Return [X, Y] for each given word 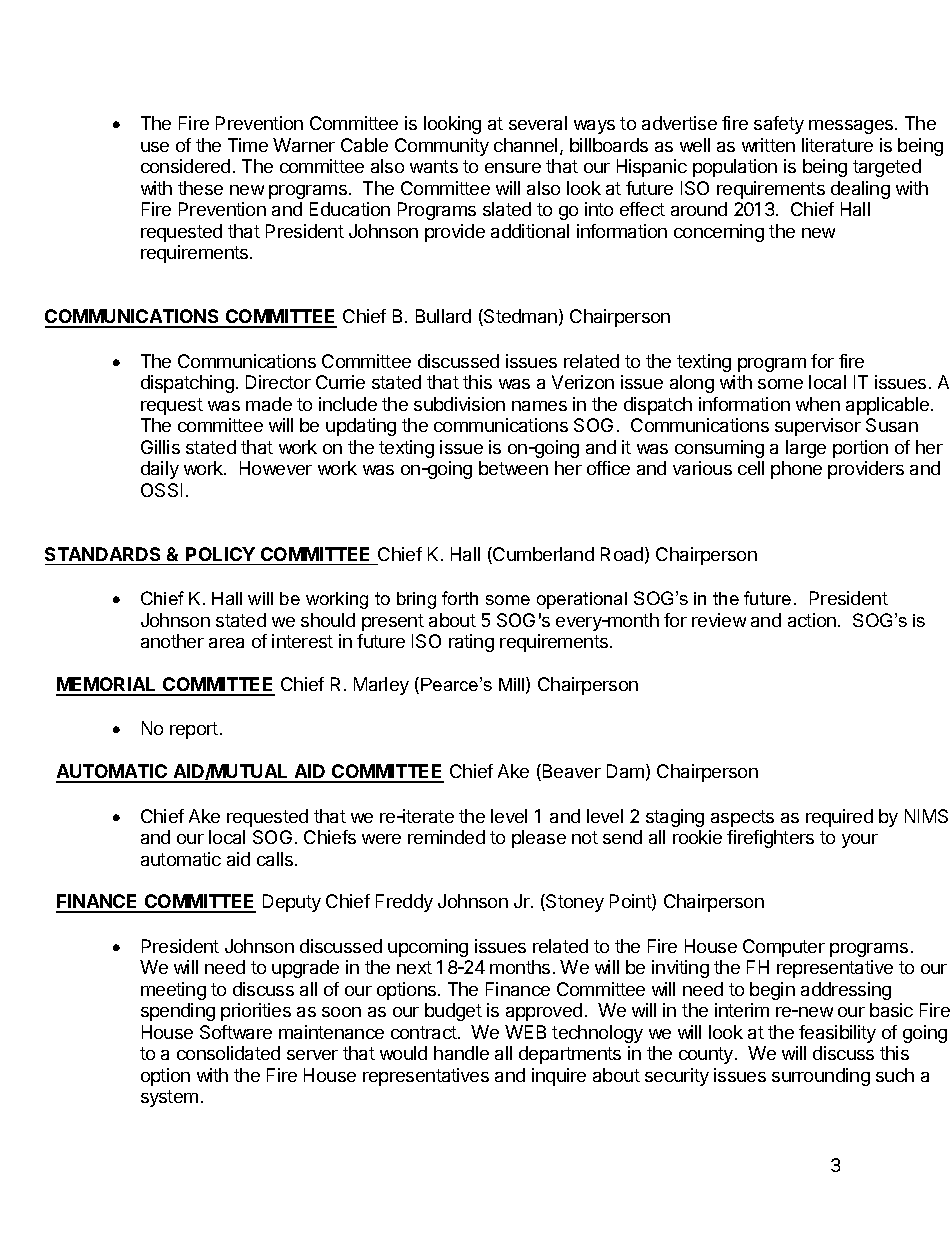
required [839, 818]
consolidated [228, 1053]
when [818, 404]
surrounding [821, 1077]
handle [461, 1053]
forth [460, 598]
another [172, 641]
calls [275, 859]
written [768, 145]
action [812, 620]
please [539, 839]
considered [185, 166]
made [269, 404]
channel [525, 145]
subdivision [459, 404]
